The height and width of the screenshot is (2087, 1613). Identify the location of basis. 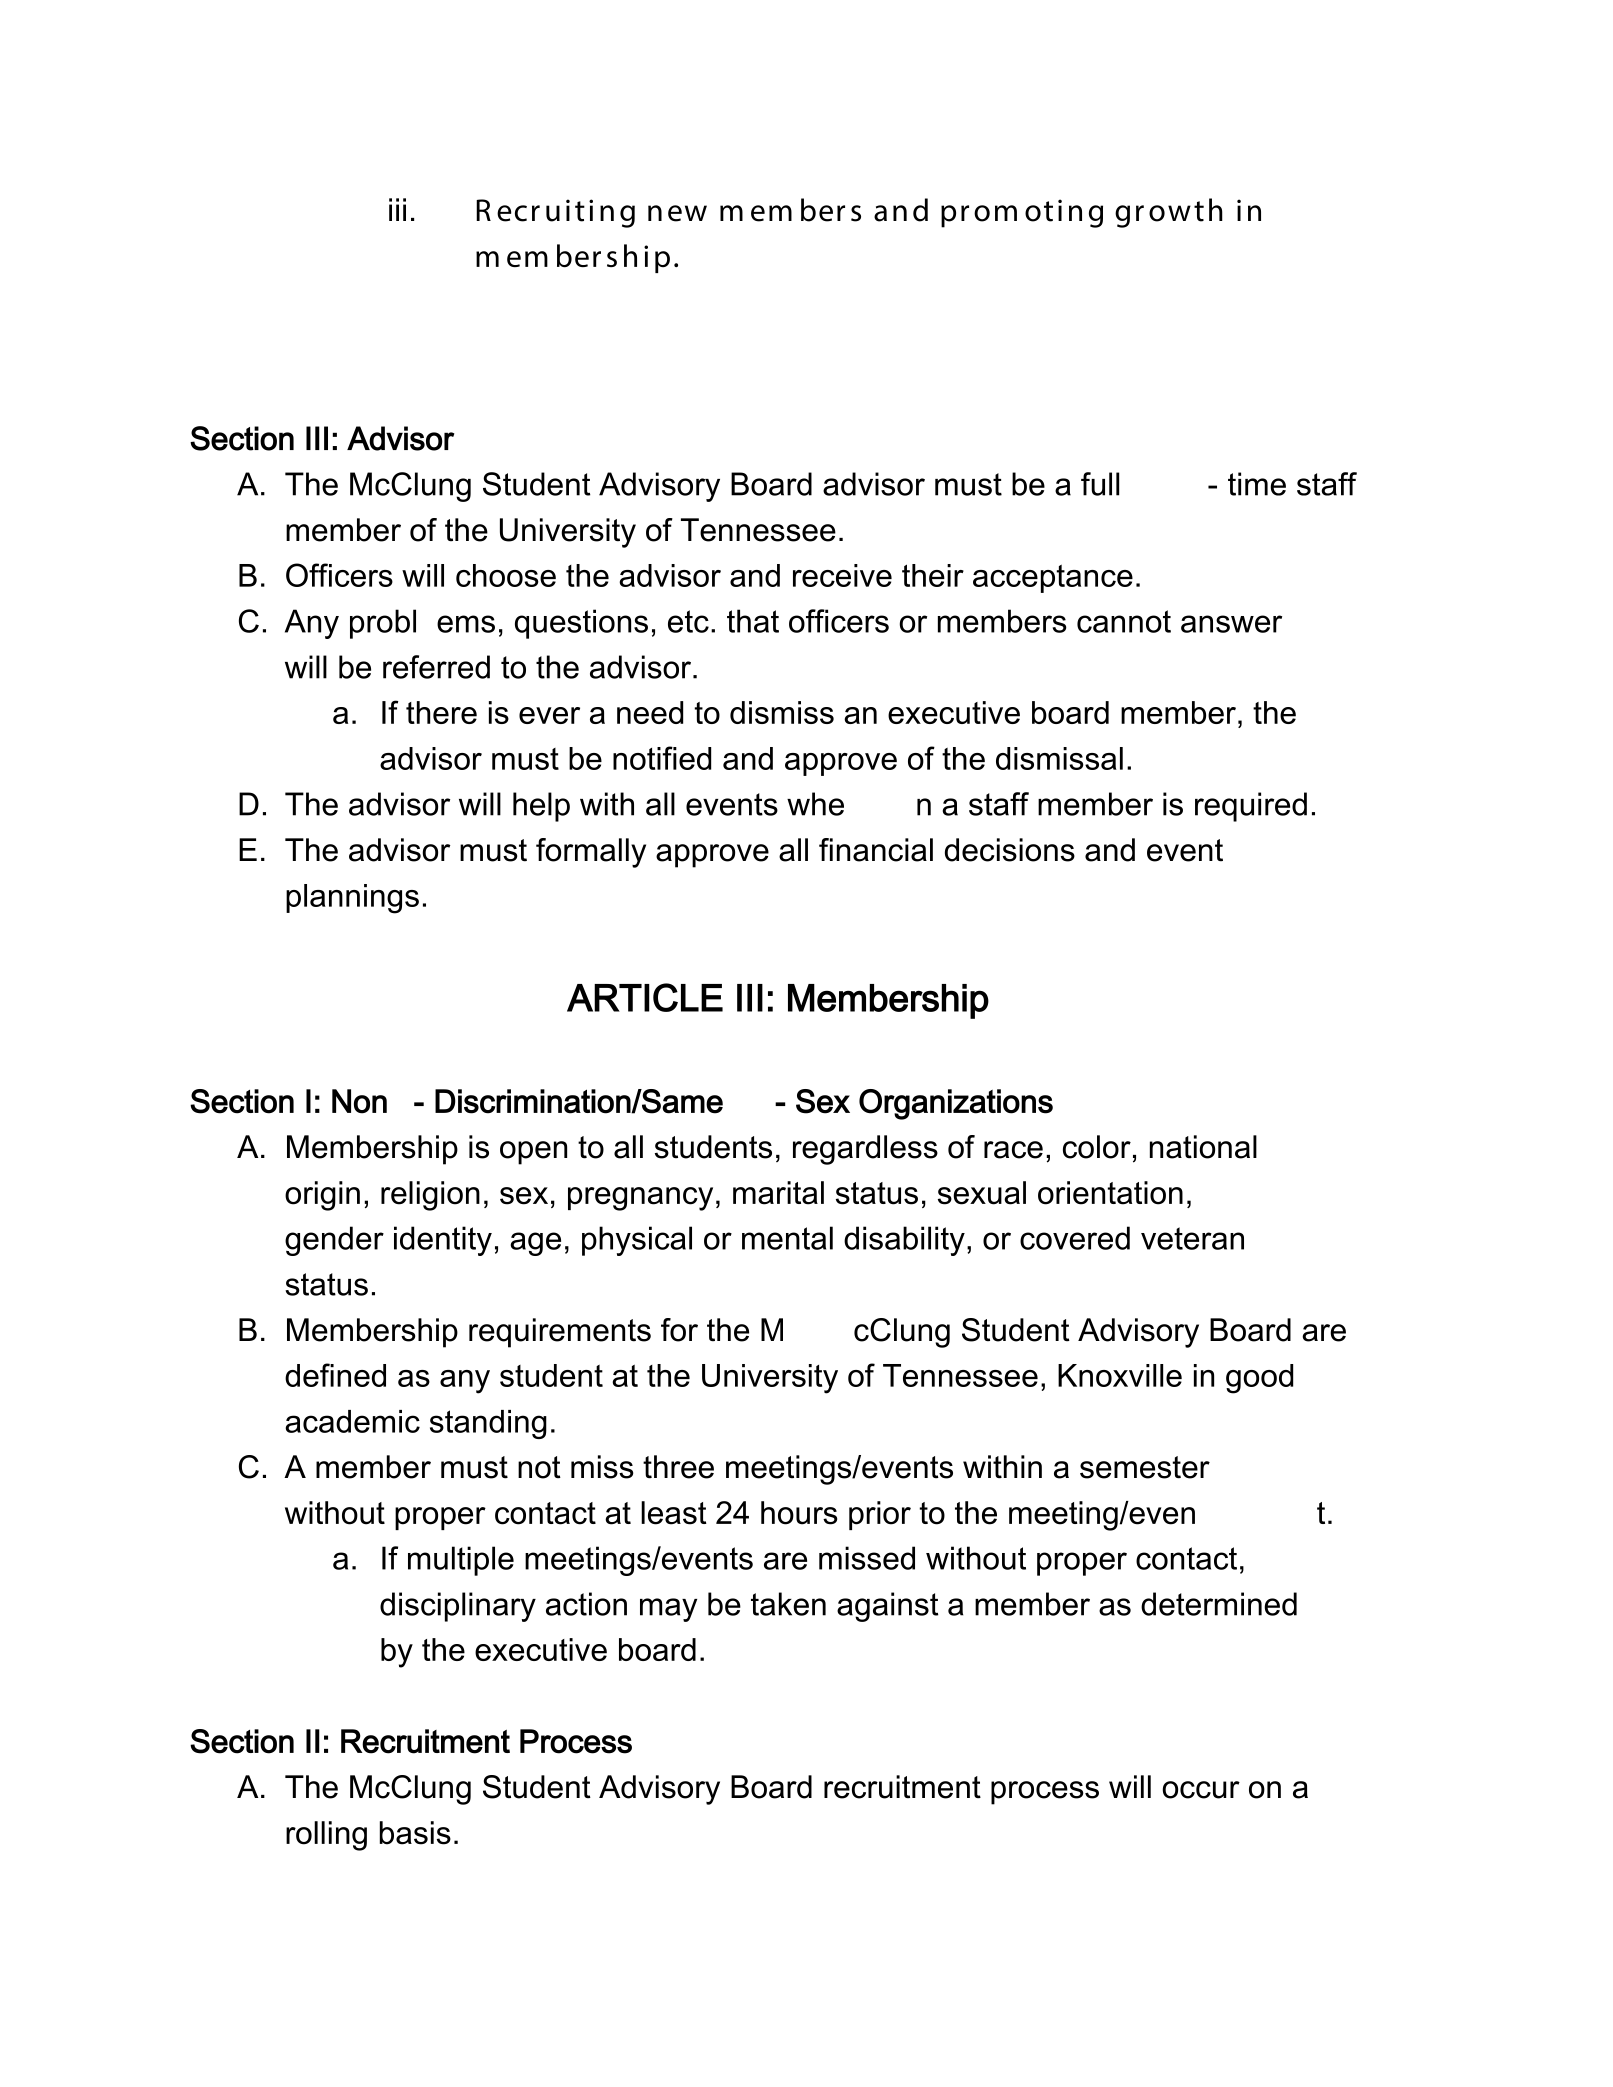
(415, 1833).
